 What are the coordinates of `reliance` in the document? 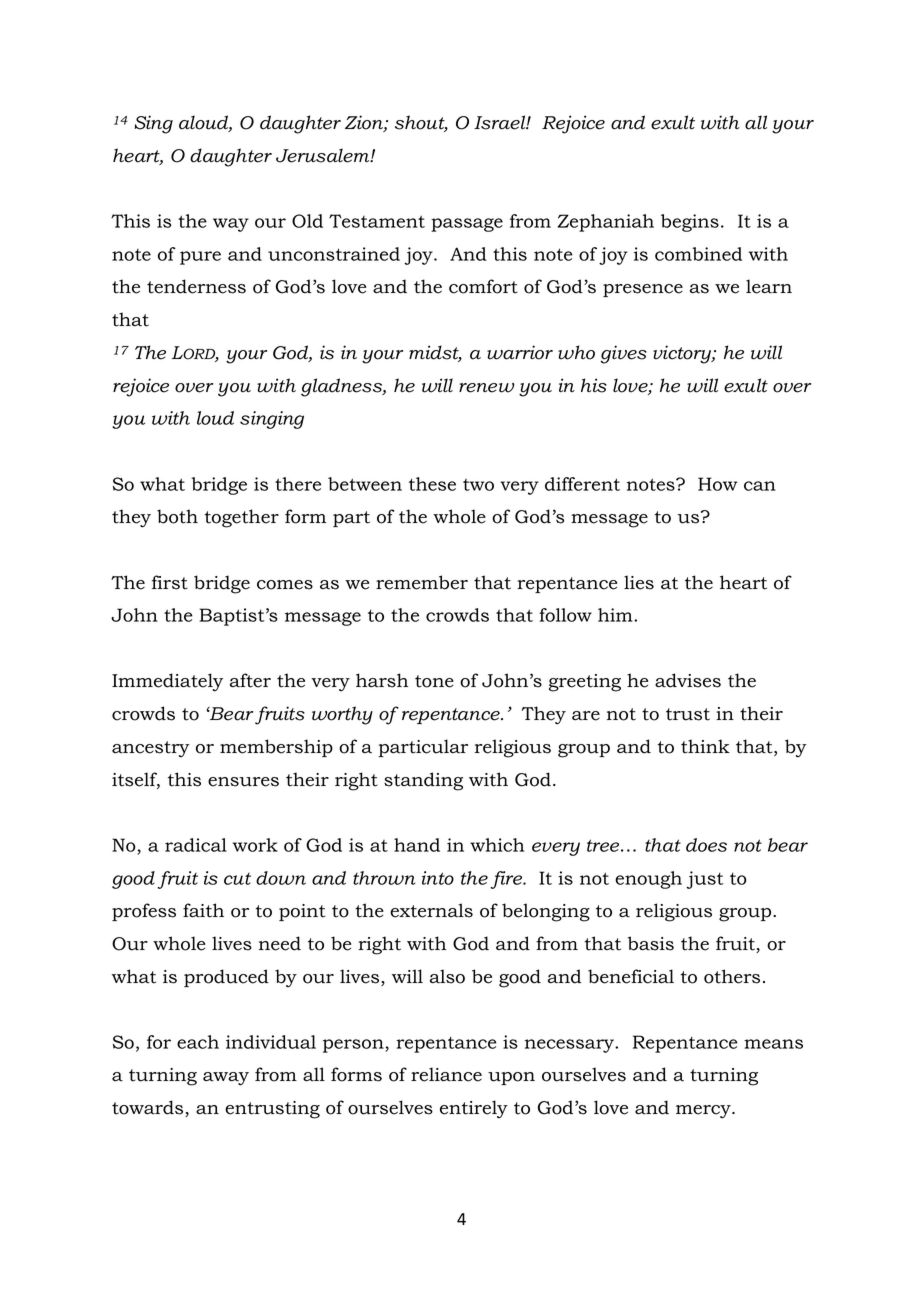 It's located at (446, 1074).
